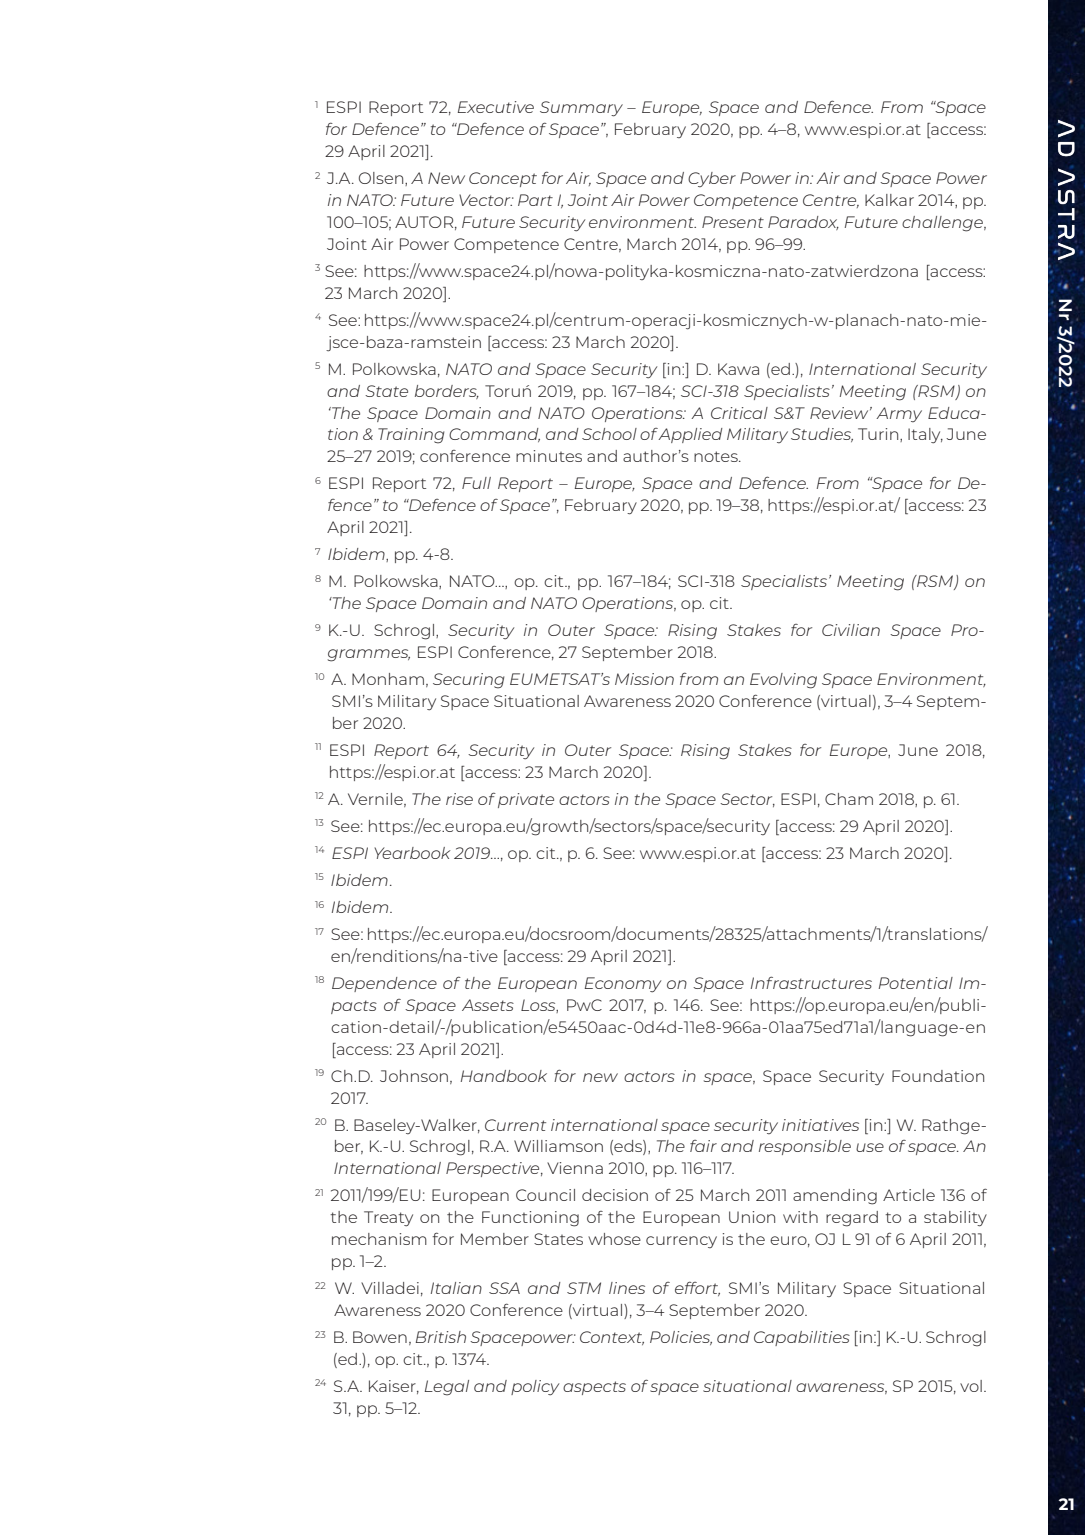  Describe the element at coordinates (681, 1338) in the screenshot. I see `Policies` at that location.
